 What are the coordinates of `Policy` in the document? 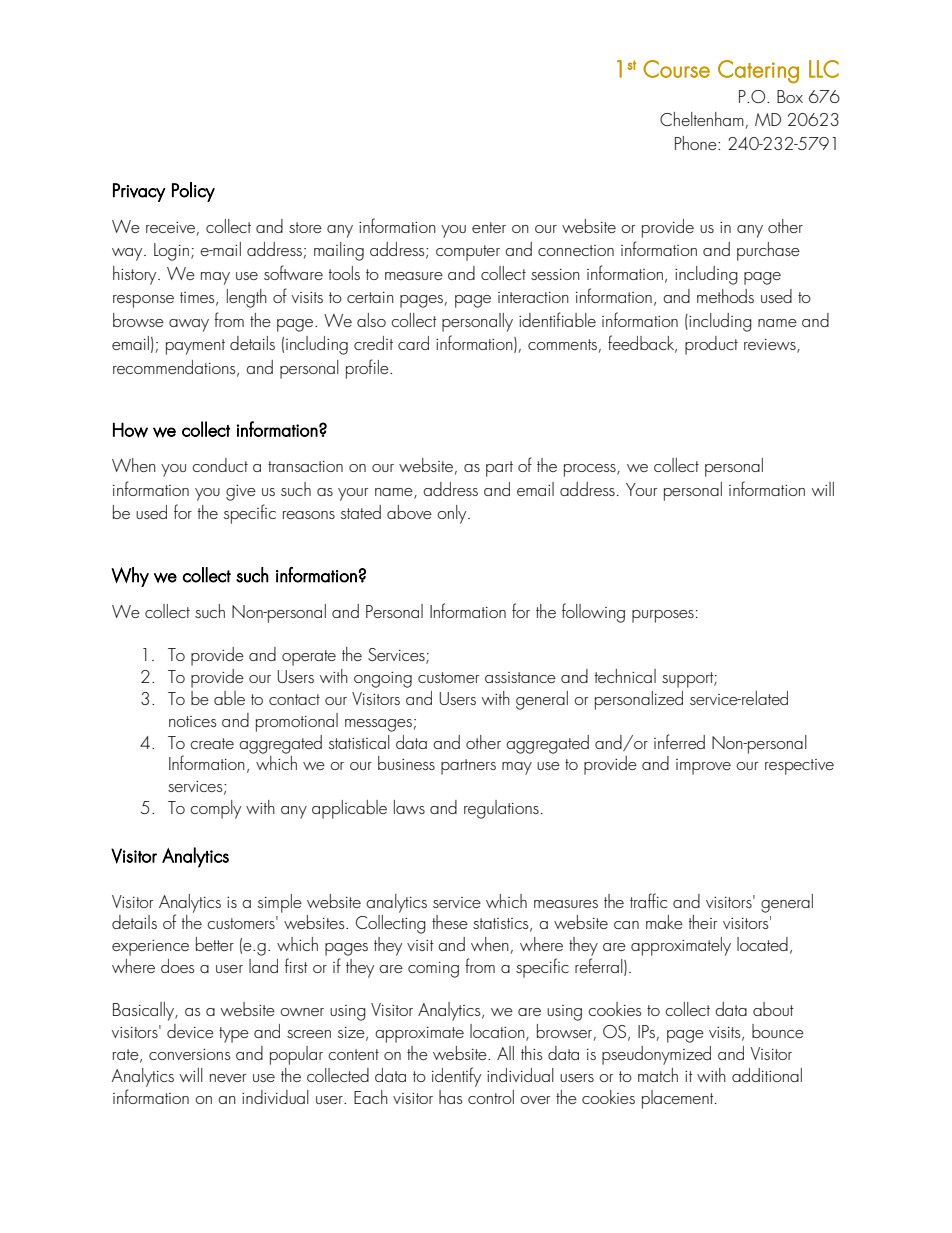 It's located at (193, 192).
